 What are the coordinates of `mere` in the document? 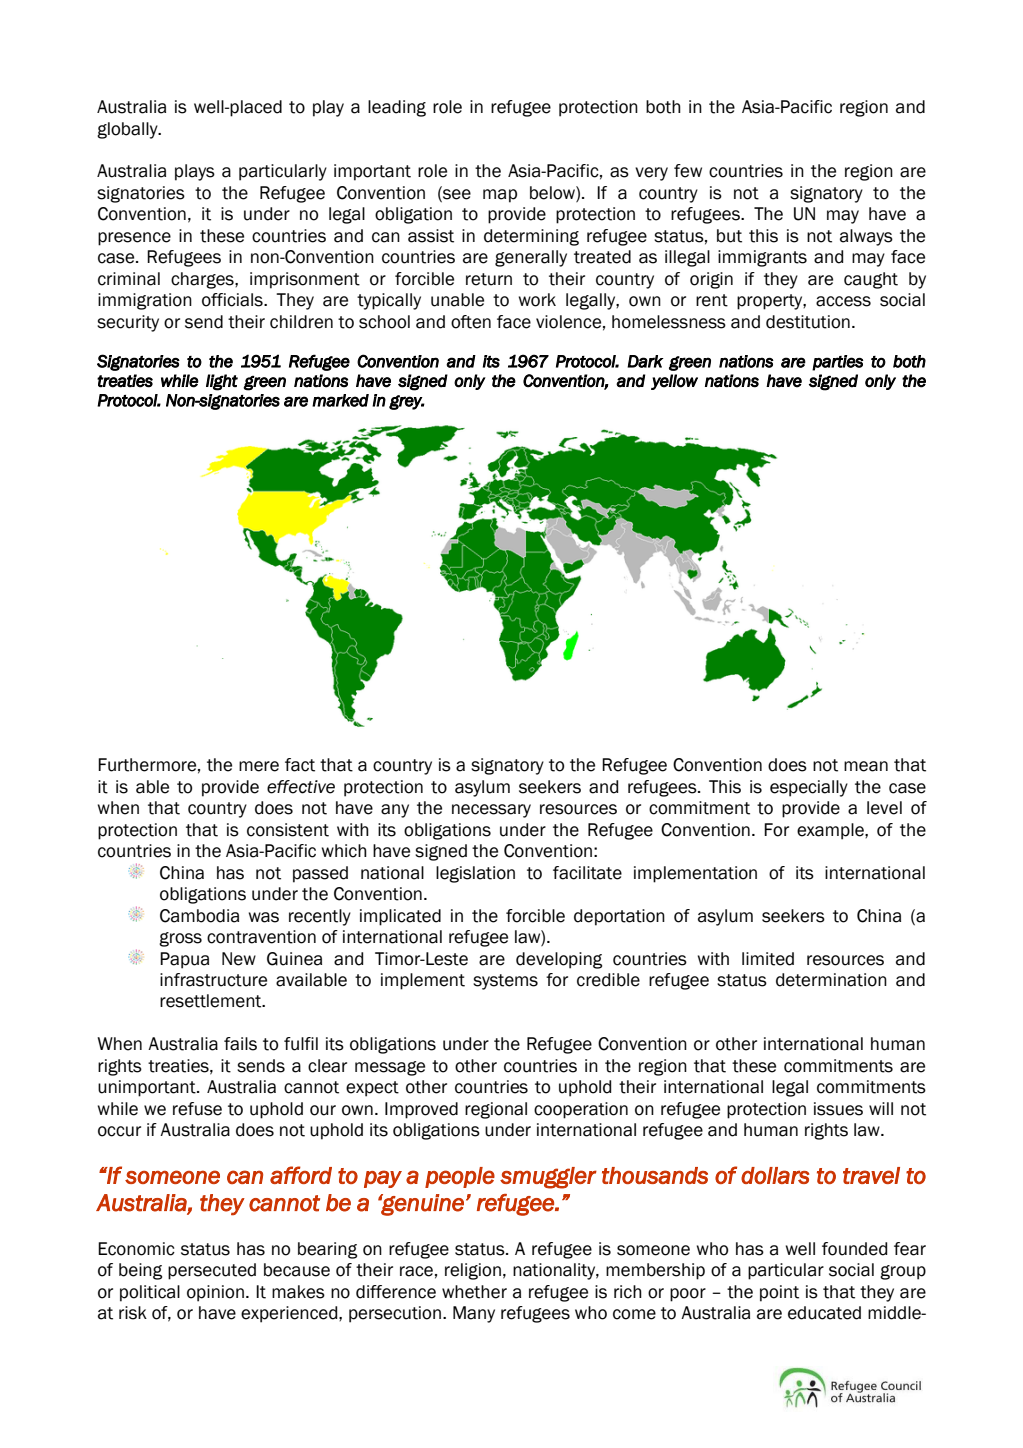 It's located at (259, 766).
